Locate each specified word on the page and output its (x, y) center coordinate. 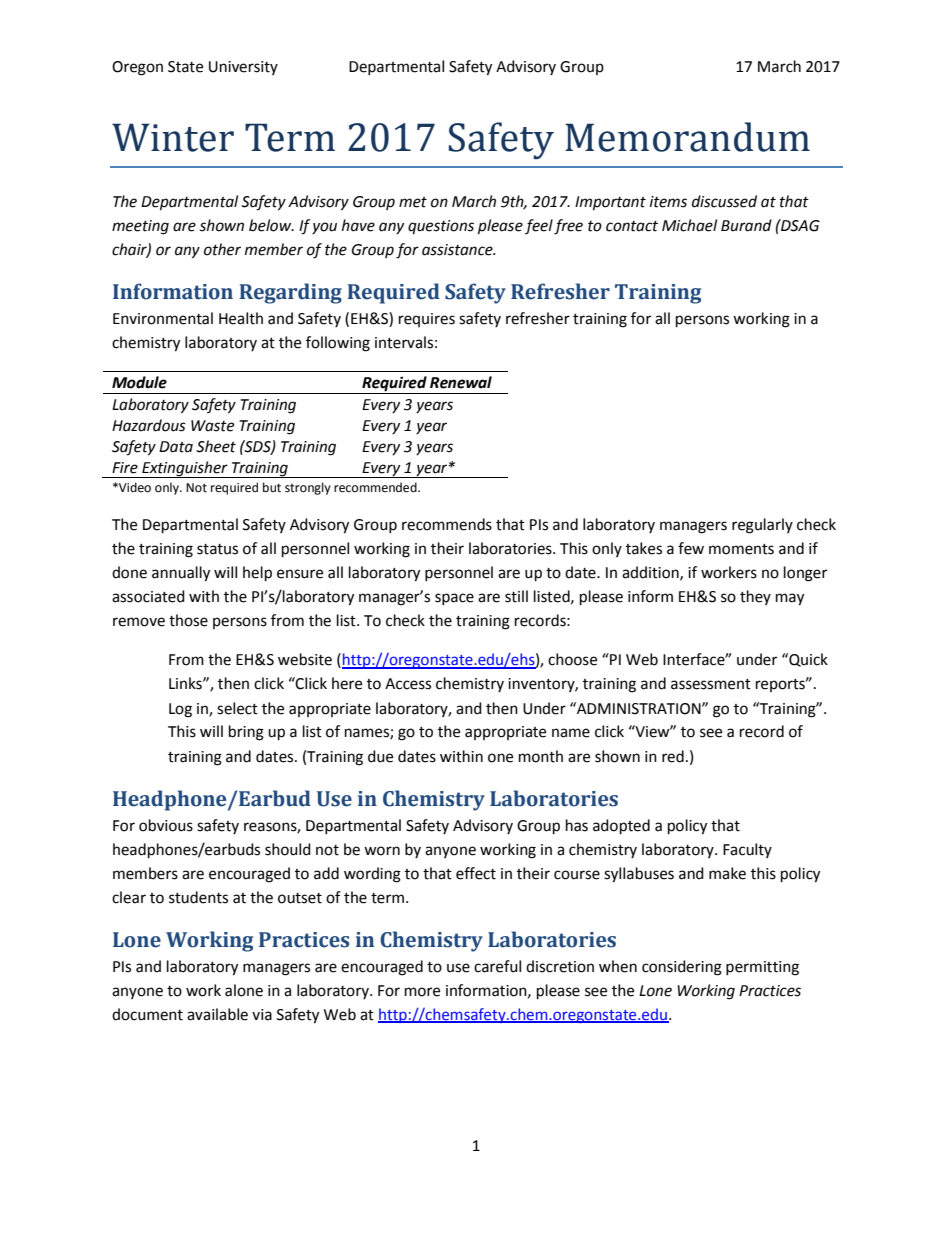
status (217, 549)
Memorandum (687, 137)
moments (741, 549)
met (413, 202)
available (217, 1014)
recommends (447, 524)
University (243, 68)
